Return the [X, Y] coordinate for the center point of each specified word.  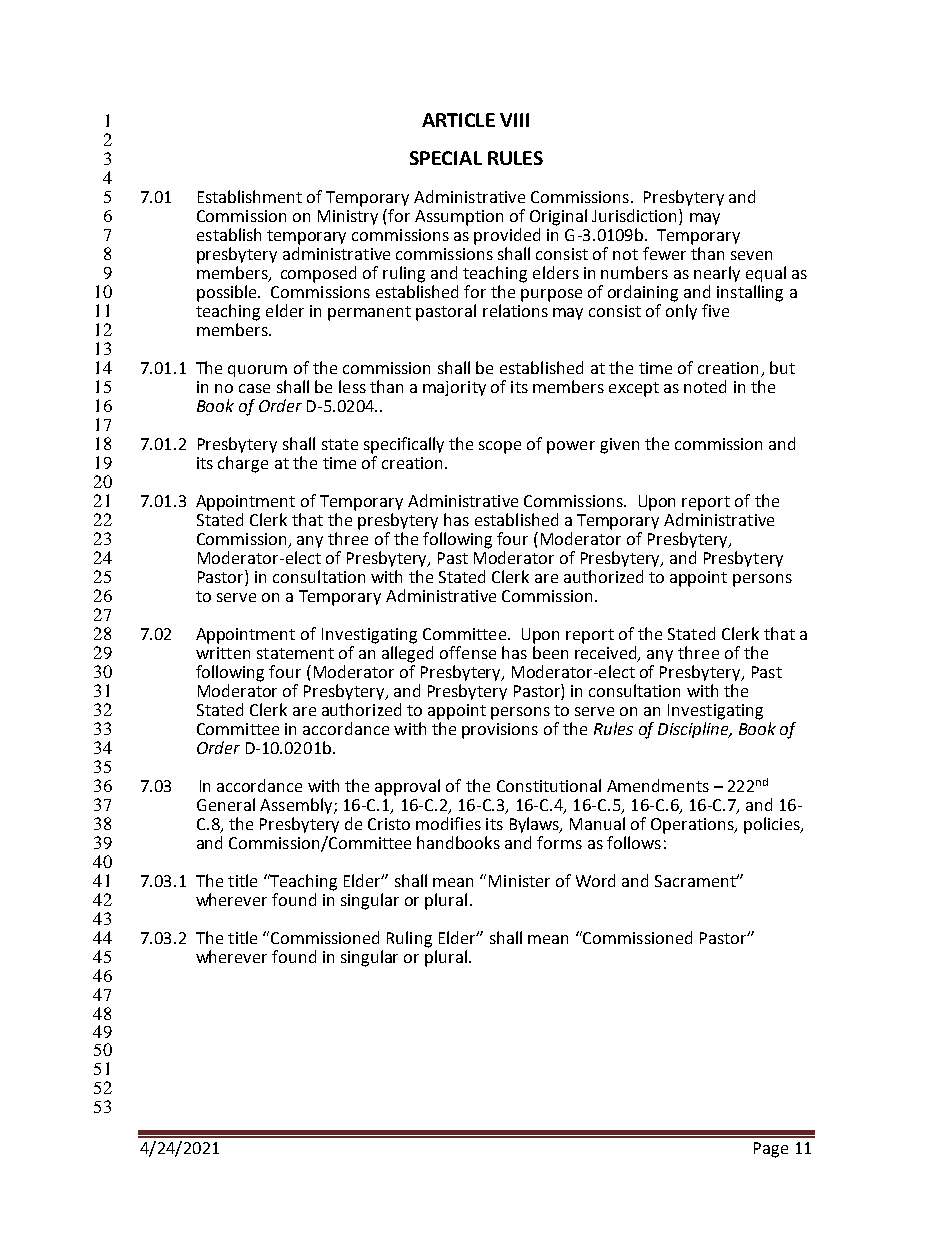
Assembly [297, 806]
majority [454, 388]
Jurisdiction [636, 217]
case [254, 388]
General [226, 804]
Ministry [348, 217]
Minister [519, 881]
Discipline [694, 730]
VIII [514, 120]
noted [705, 386]
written [223, 653]
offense [468, 652]
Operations [693, 826]
